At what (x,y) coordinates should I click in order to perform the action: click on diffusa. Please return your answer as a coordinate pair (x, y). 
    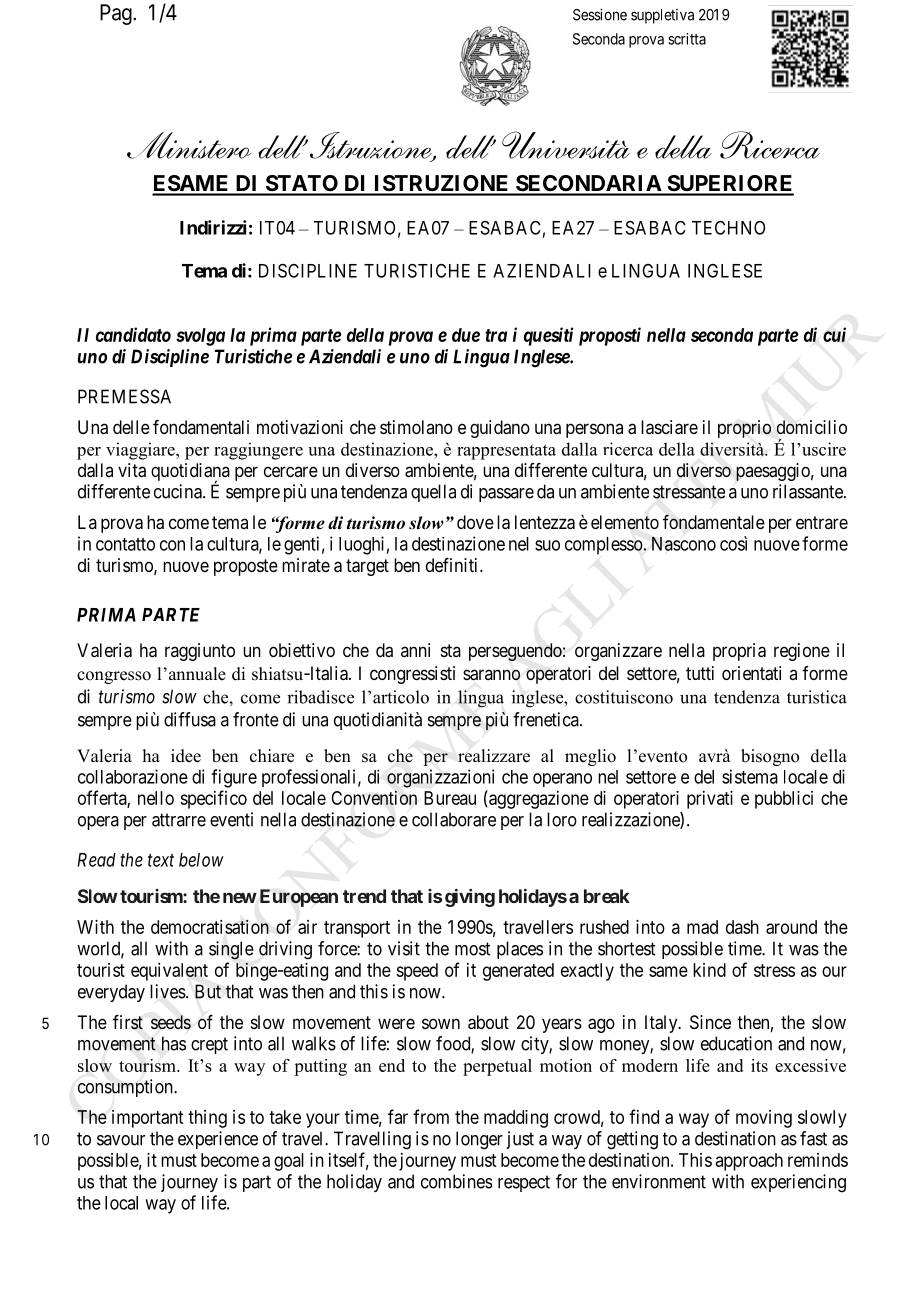
    Looking at the image, I should click on (190, 719).
